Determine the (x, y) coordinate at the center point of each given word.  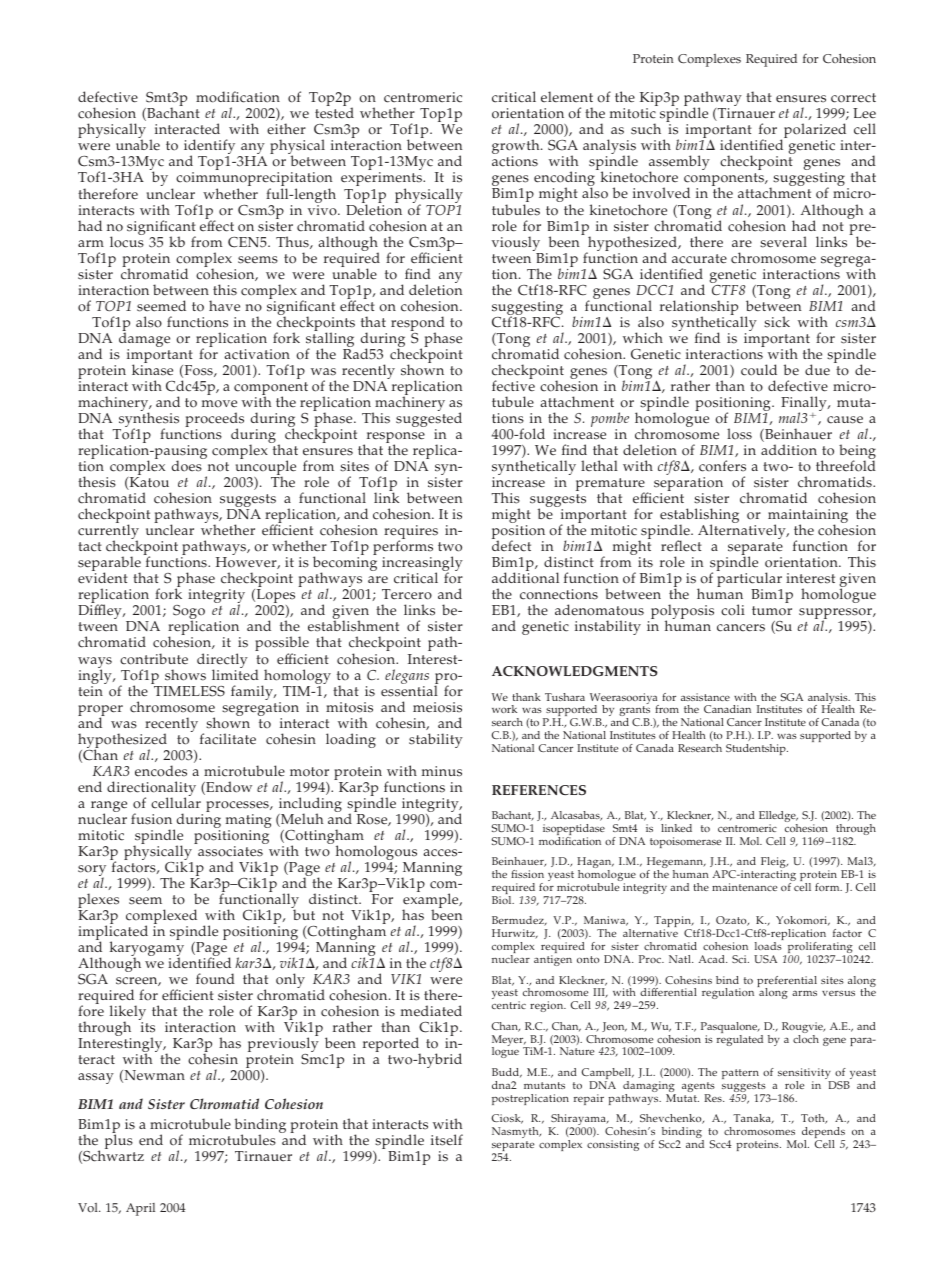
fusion (151, 819)
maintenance (744, 887)
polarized (815, 132)
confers (722, 466)
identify (209, 148)
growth (517, 148)
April (140, 1209)
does (187, 466)
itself (447, 1140)
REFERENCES (539, 790)
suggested (429, 421)
